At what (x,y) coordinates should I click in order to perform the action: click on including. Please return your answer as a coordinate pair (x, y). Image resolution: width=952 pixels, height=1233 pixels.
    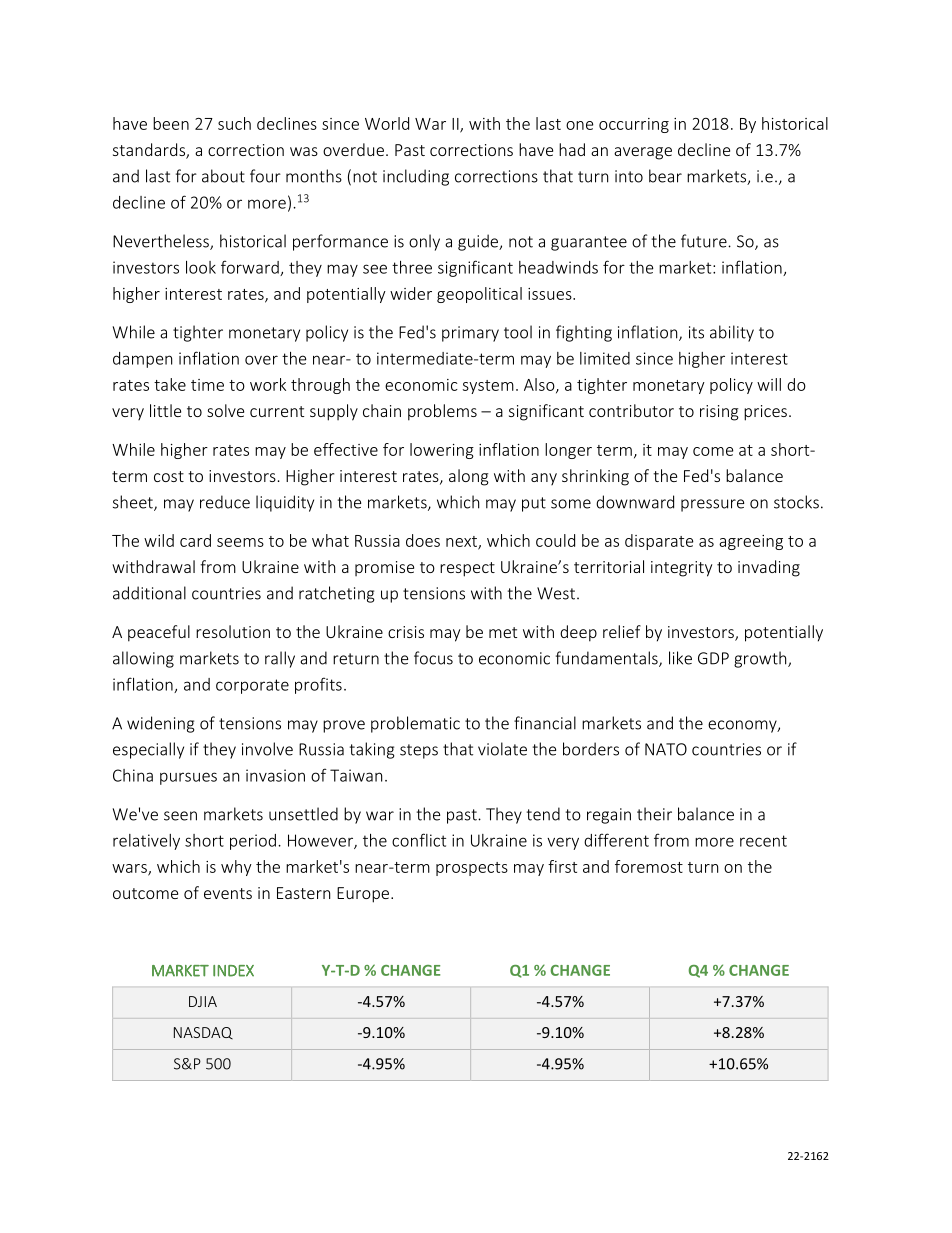
    Looking at the image, I should click on (416, 177).
